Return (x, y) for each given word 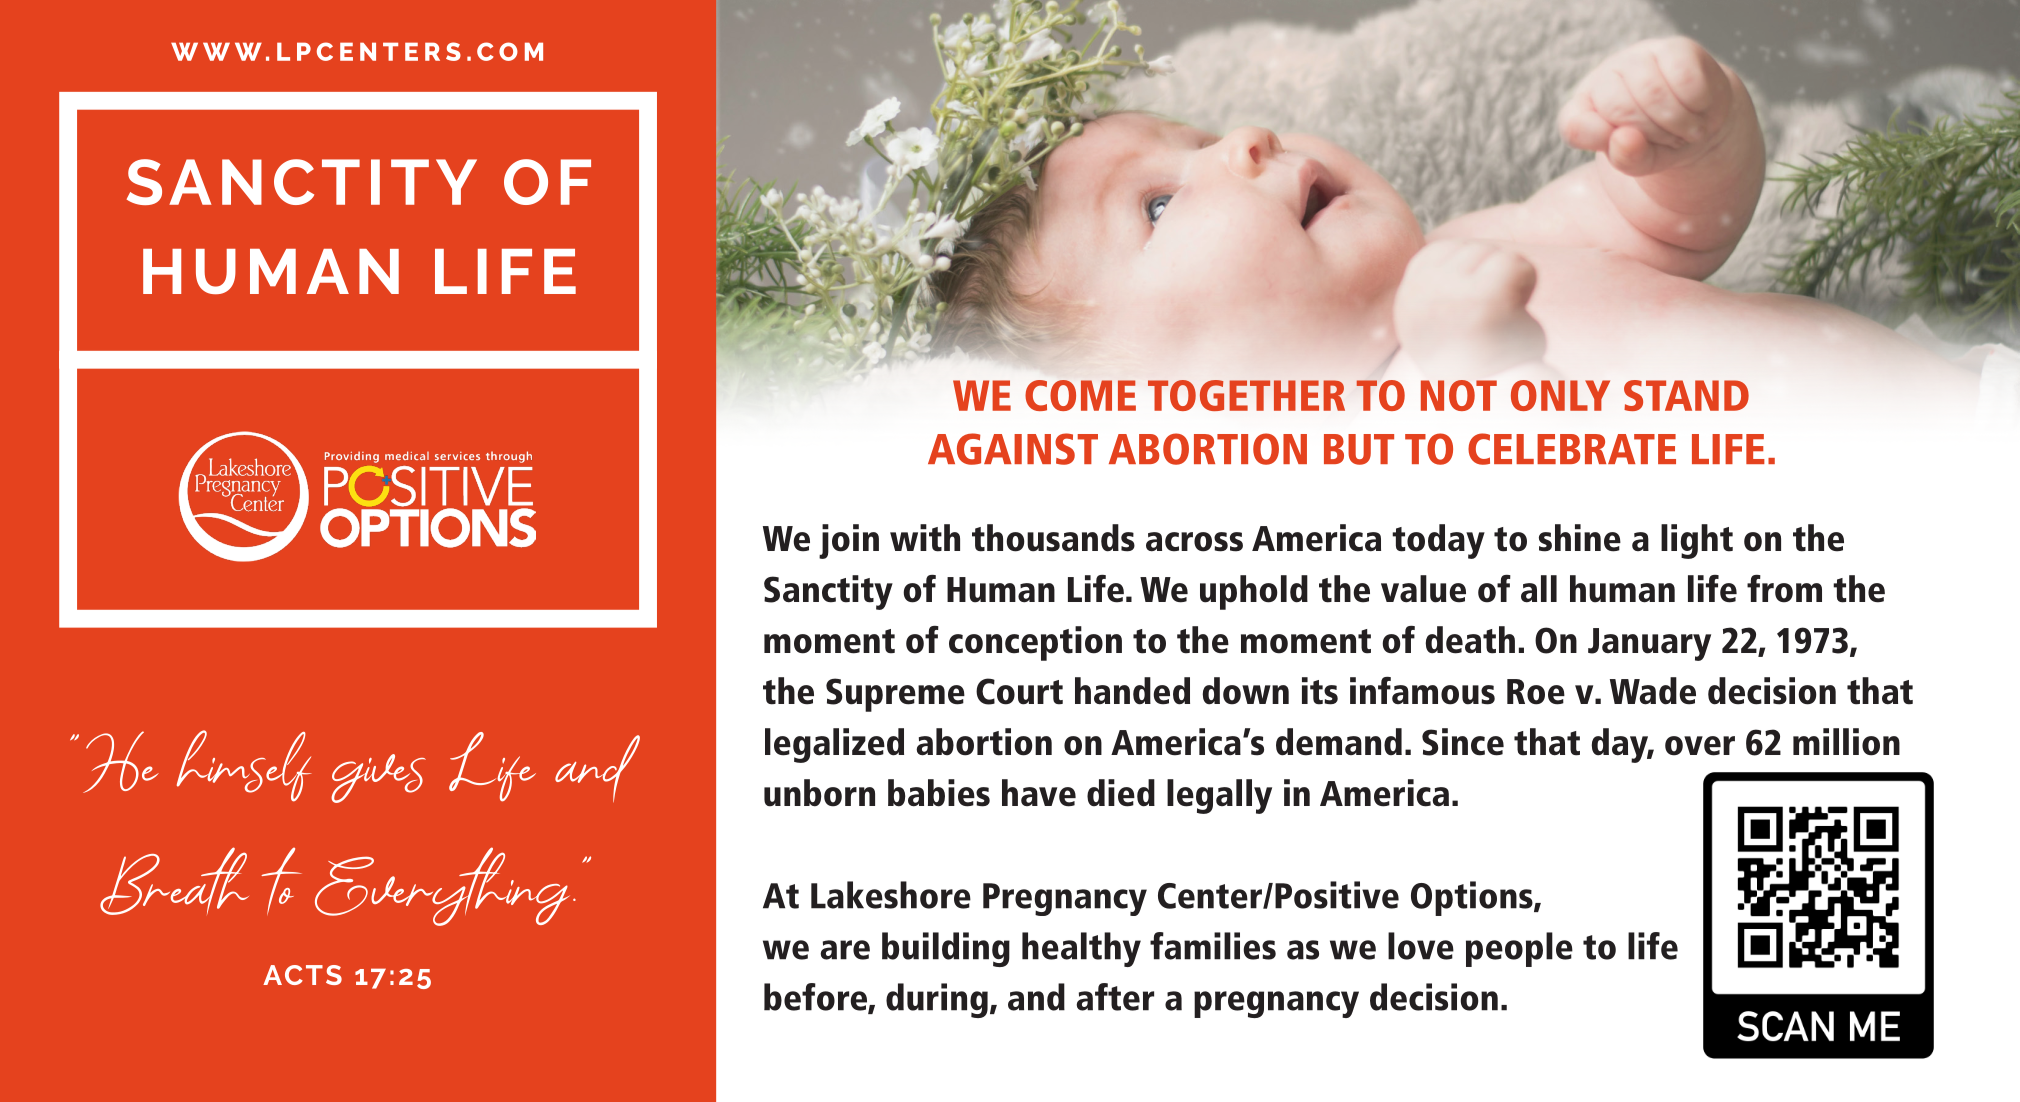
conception (1035, 643)
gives (378, 778)
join (849, 541)
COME (1080, 395)
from (1784, 589)
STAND (1686, 395)
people (1519, 949)
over (1700, 746)
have (1039, 793)
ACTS (302, 975)
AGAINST (1013, 449)
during (937, 1000)
